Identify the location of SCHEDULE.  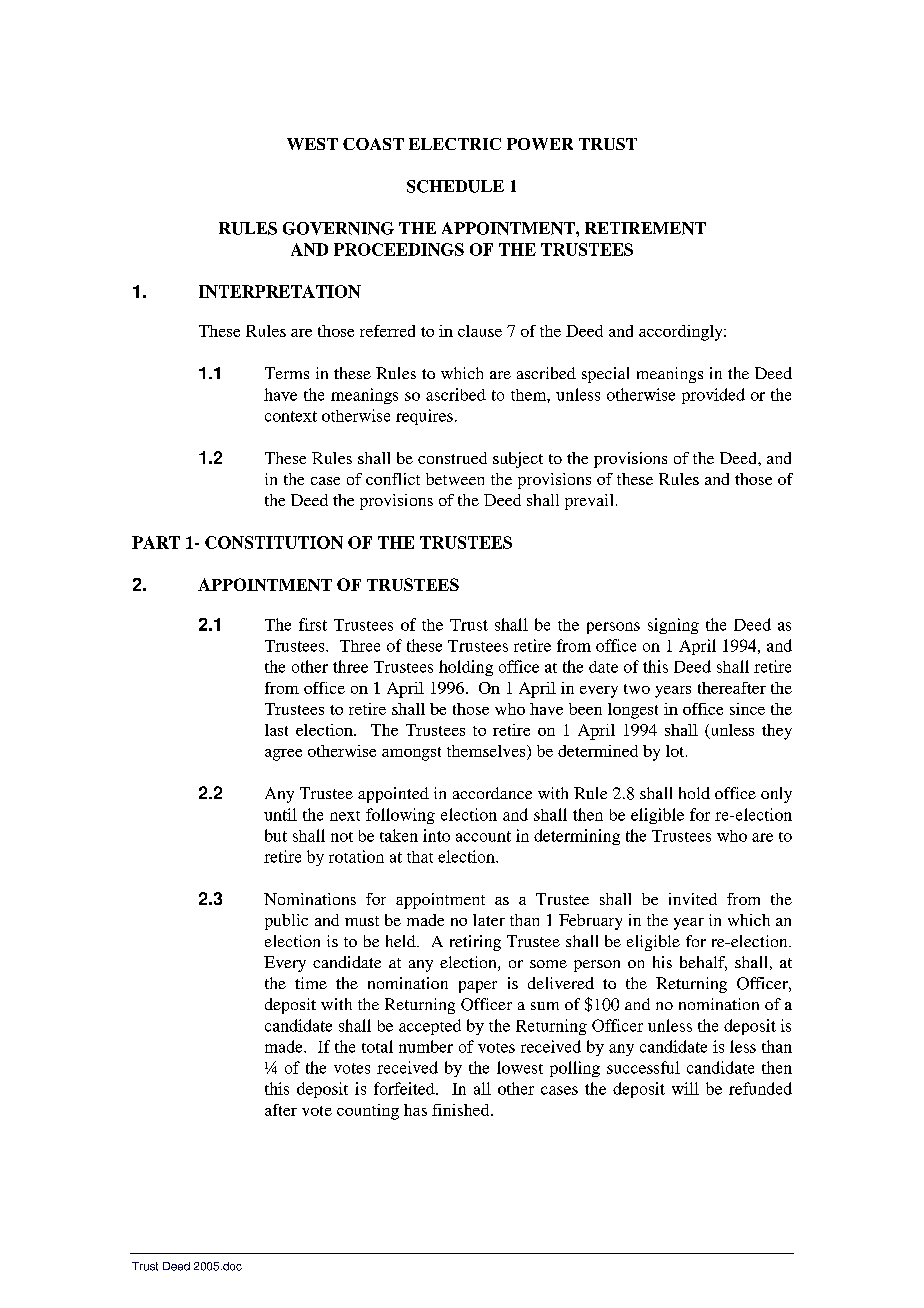
(455, 186).
